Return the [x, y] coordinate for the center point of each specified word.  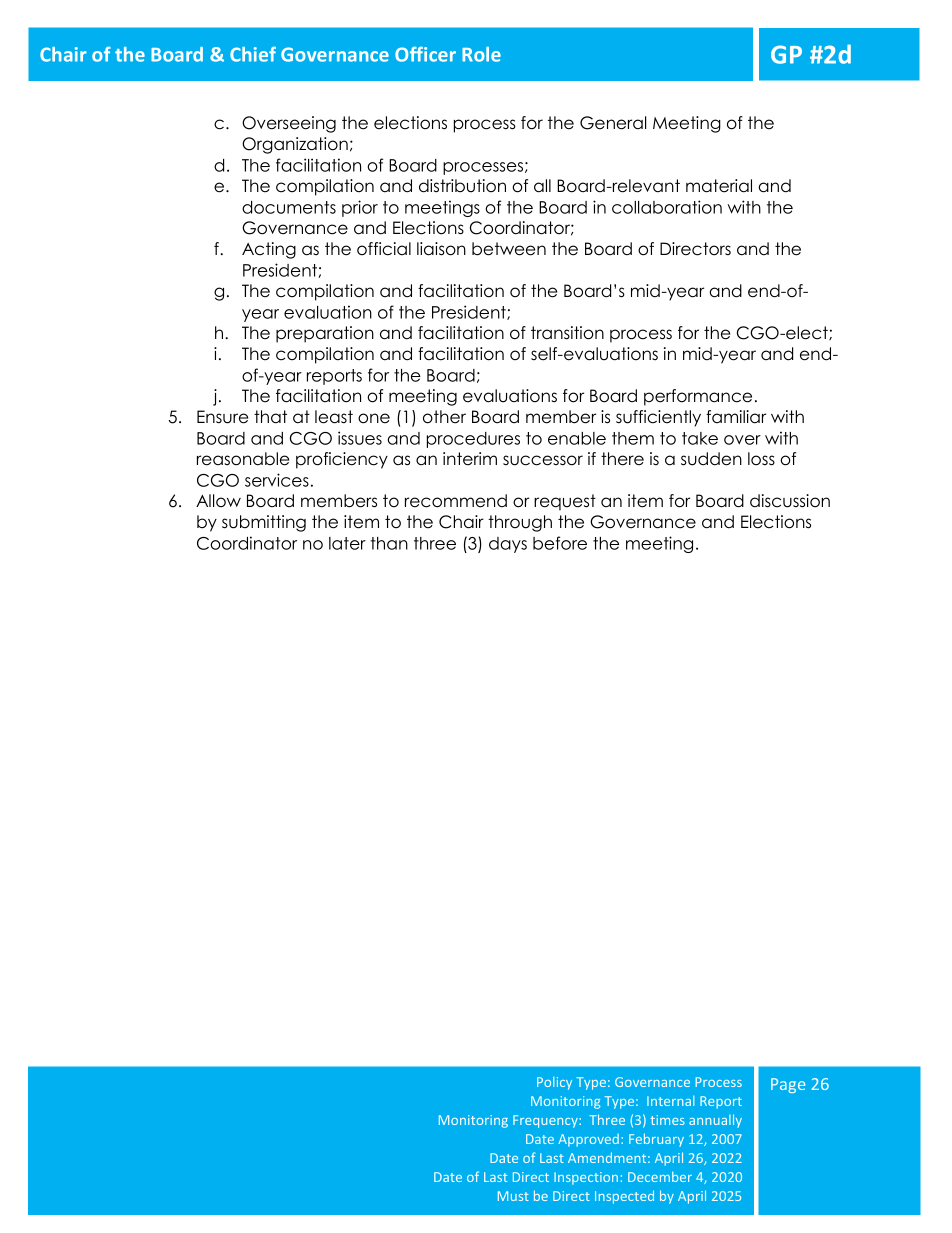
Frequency [546, 1121]
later [347, 543]
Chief [253, 54]
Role [481, 54]
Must [513, 1196]
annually [715, 1121]
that [270, 417]
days [508, 545]
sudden [711, 459]
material [719, 186]
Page [788, 1085]
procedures [473, 440]
